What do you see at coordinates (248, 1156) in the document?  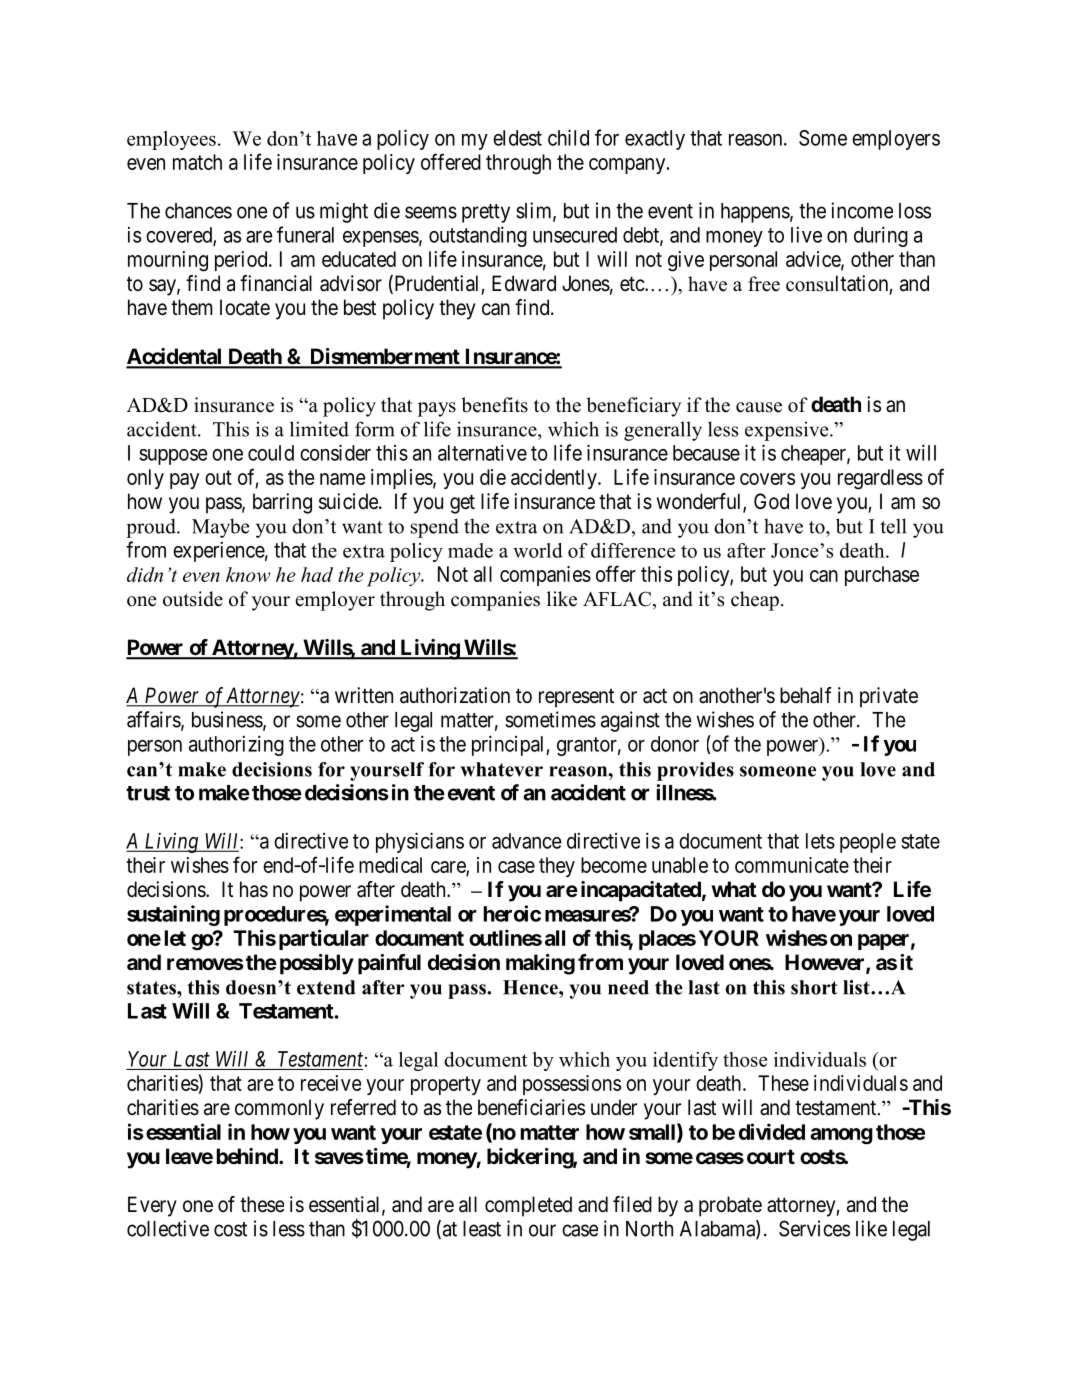 I see `behind` at bounding box center [248, 1156].
